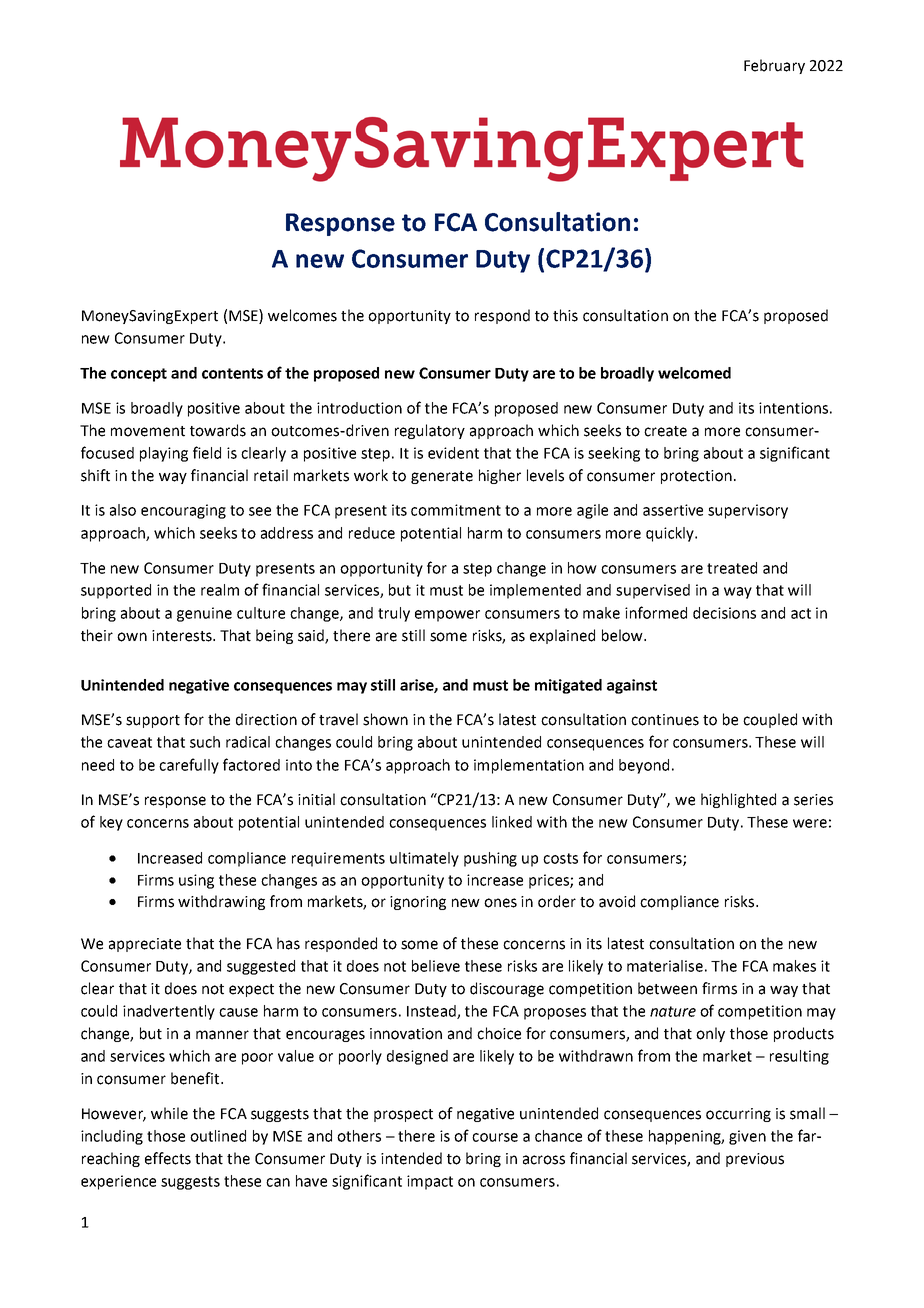  What do you see at coordinates (747, 1137) in the screenshot?
I see `given` at bounding box center [747, 1137].
